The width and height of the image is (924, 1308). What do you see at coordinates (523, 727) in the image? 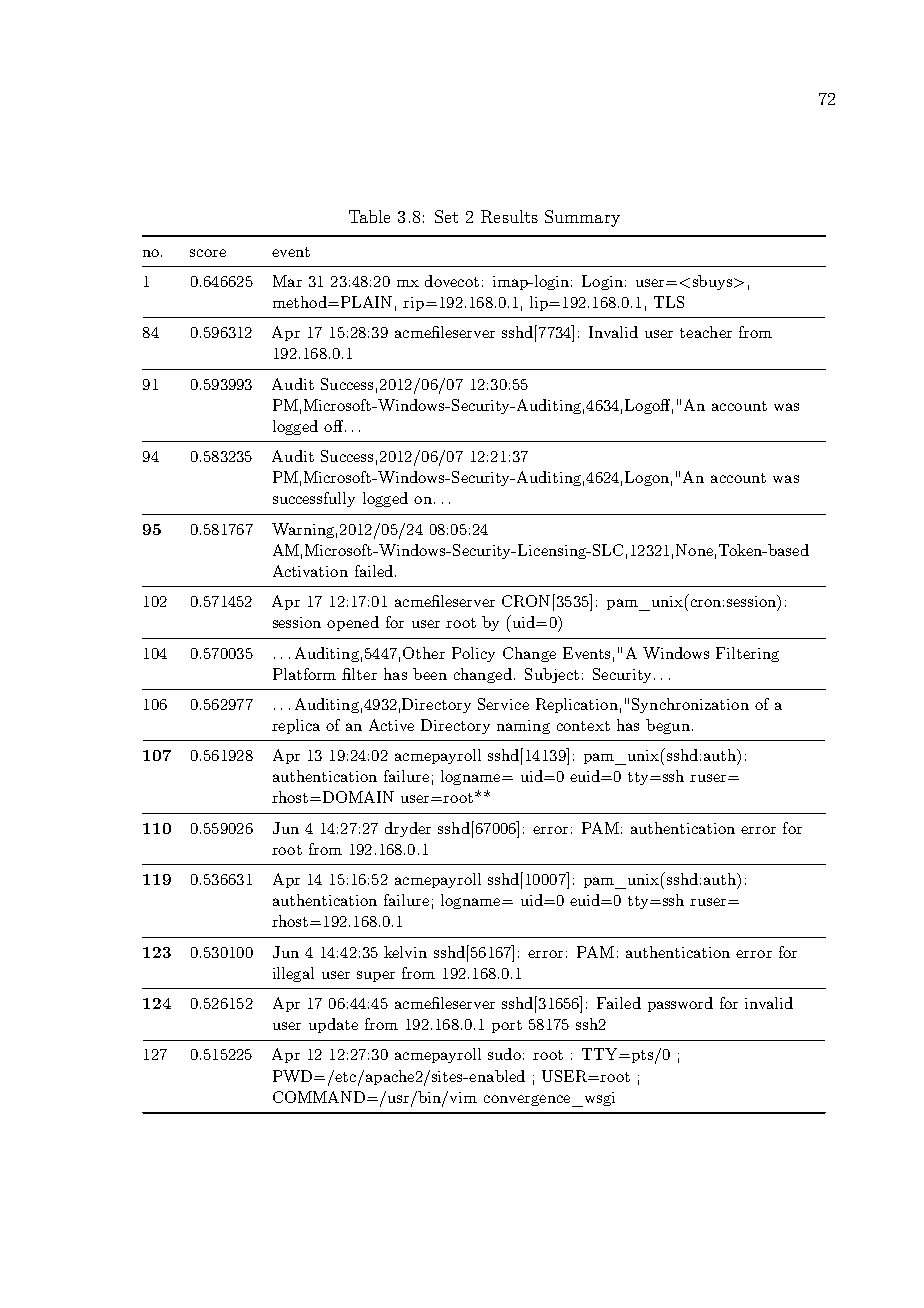
I see `naming` at bounding box center [523, 727].
